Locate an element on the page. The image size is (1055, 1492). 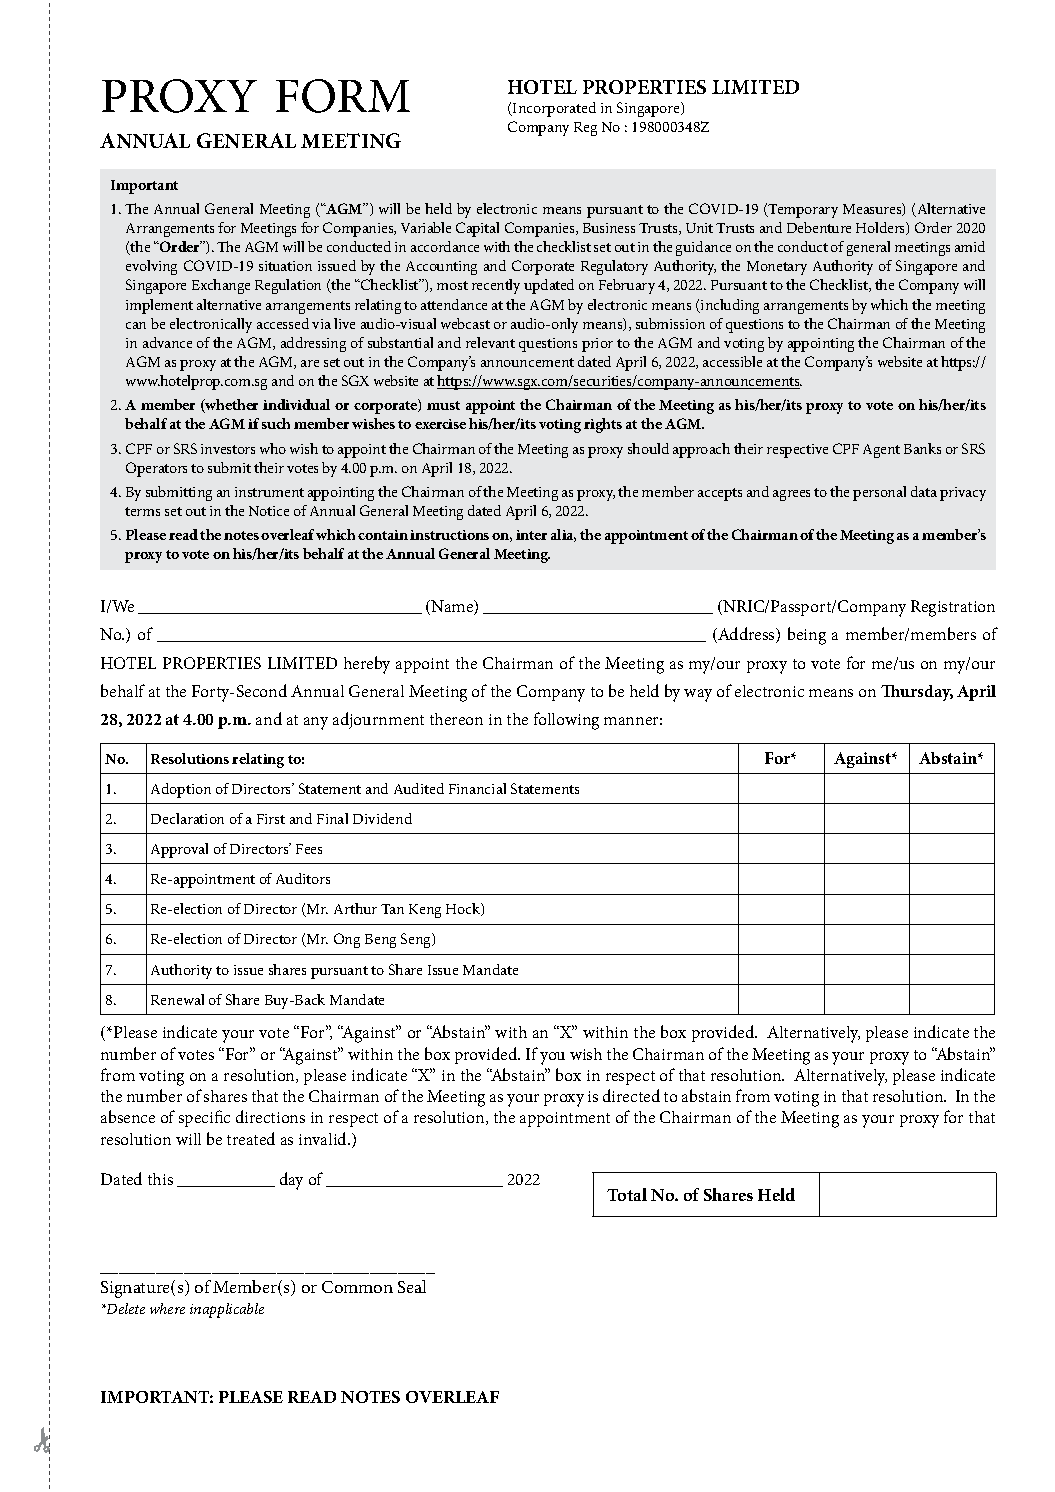
Registration is located at coordinates (953, 608).
